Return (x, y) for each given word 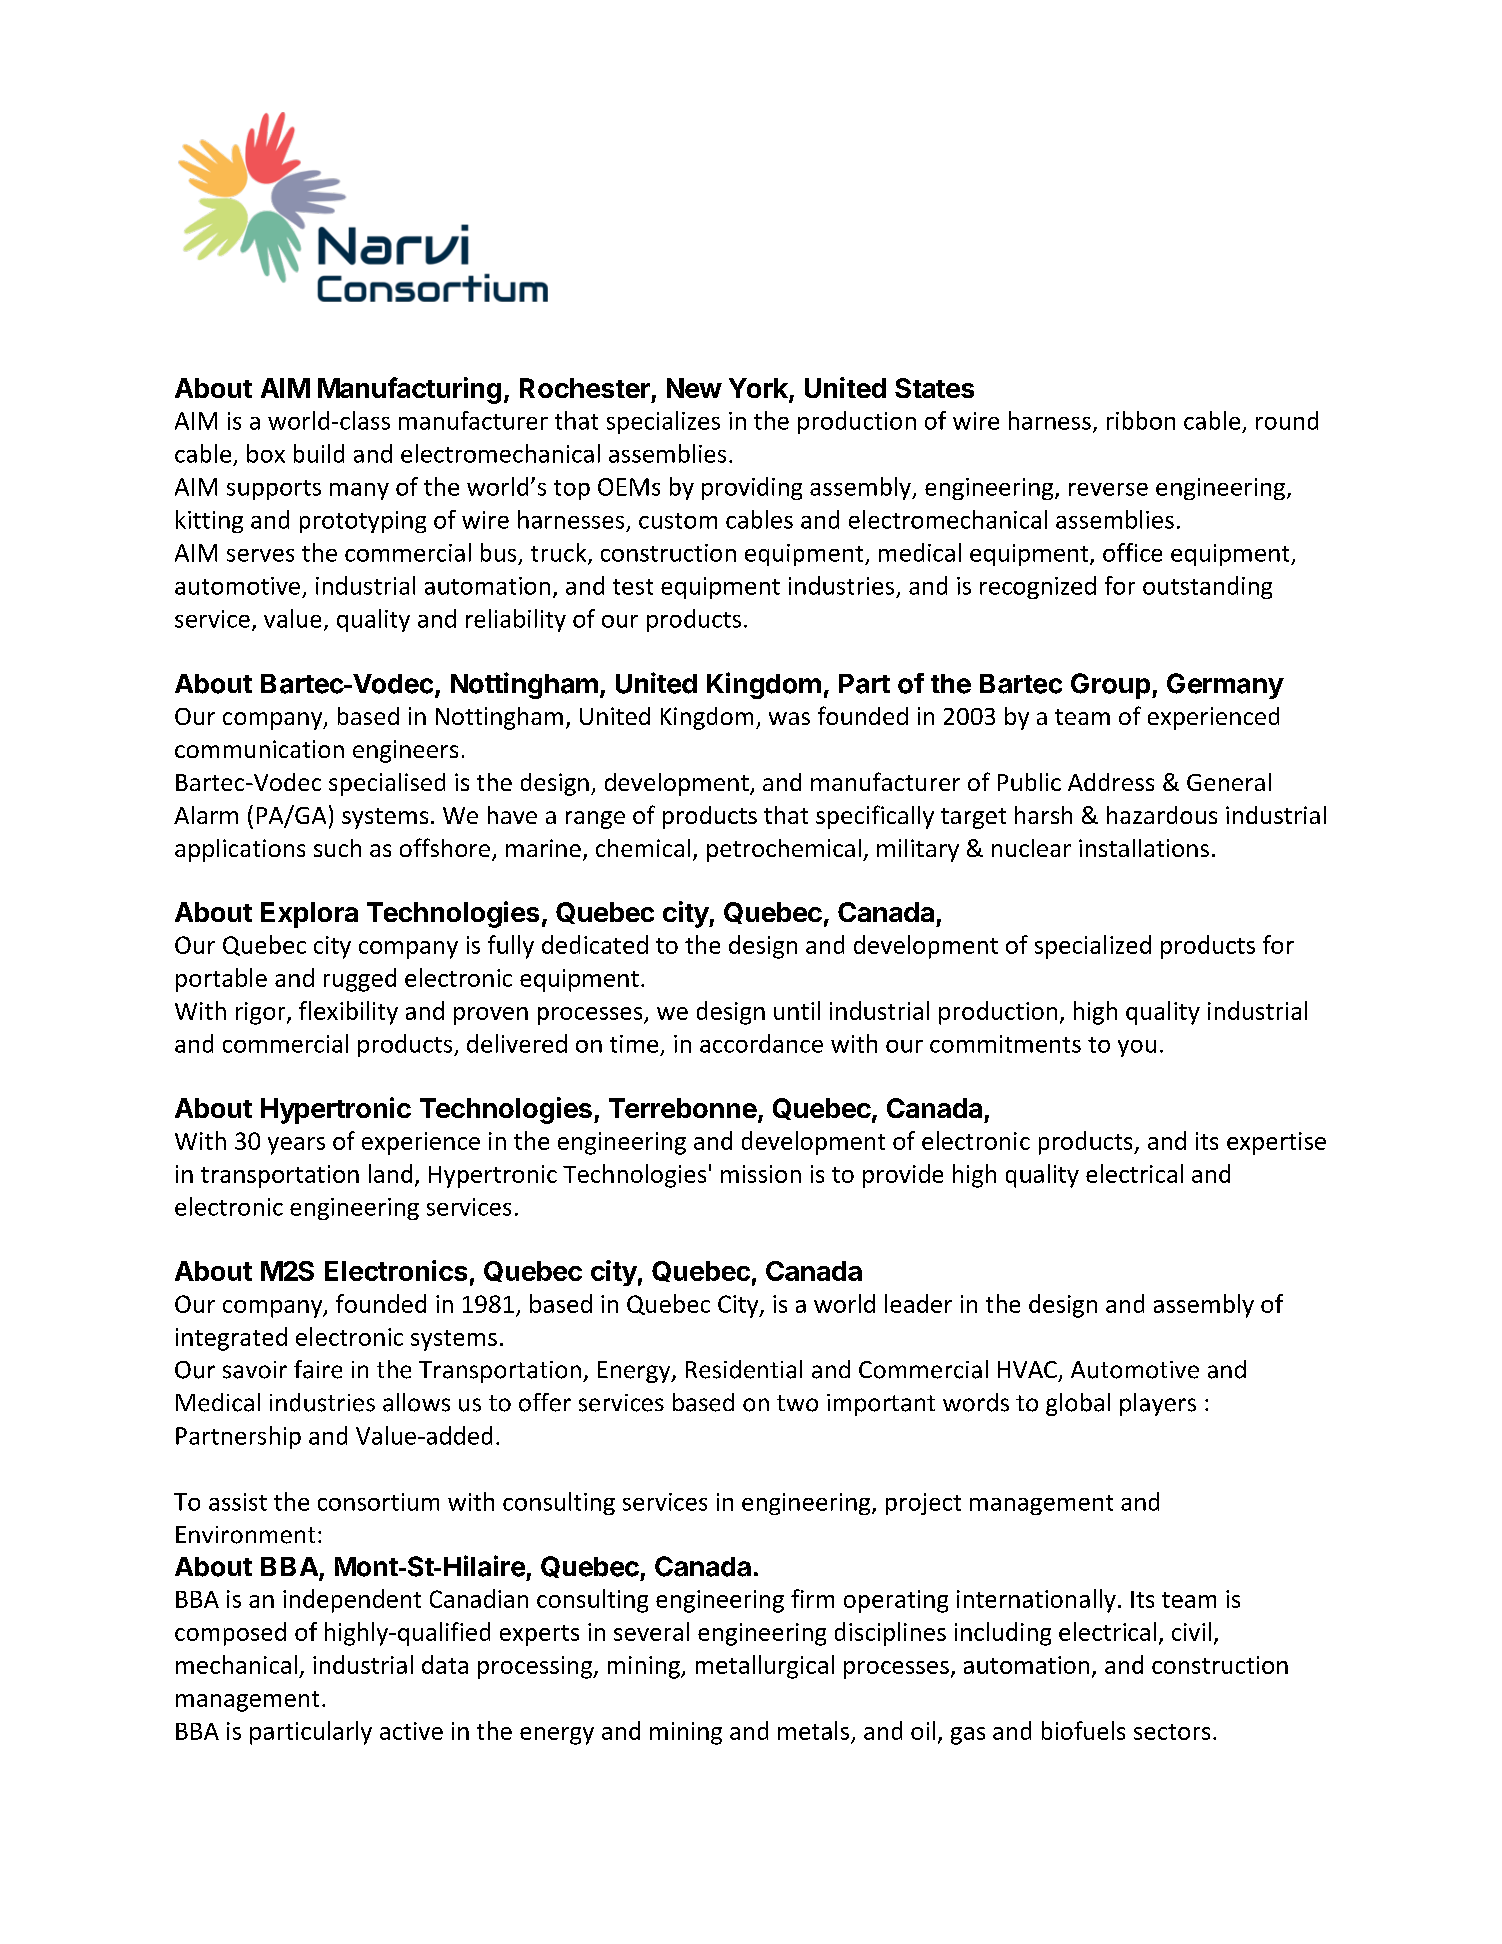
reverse (1108, 489)
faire (318, 1369)
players (1158, 1404)
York (759, 389)
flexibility (348, 1013)
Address (1111, 782)
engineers (405, 751)
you (1137, 1048)
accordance (761, 1043)
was (789, 718)
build (319, 453)
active (411, 1731)
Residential (744, 1369)
